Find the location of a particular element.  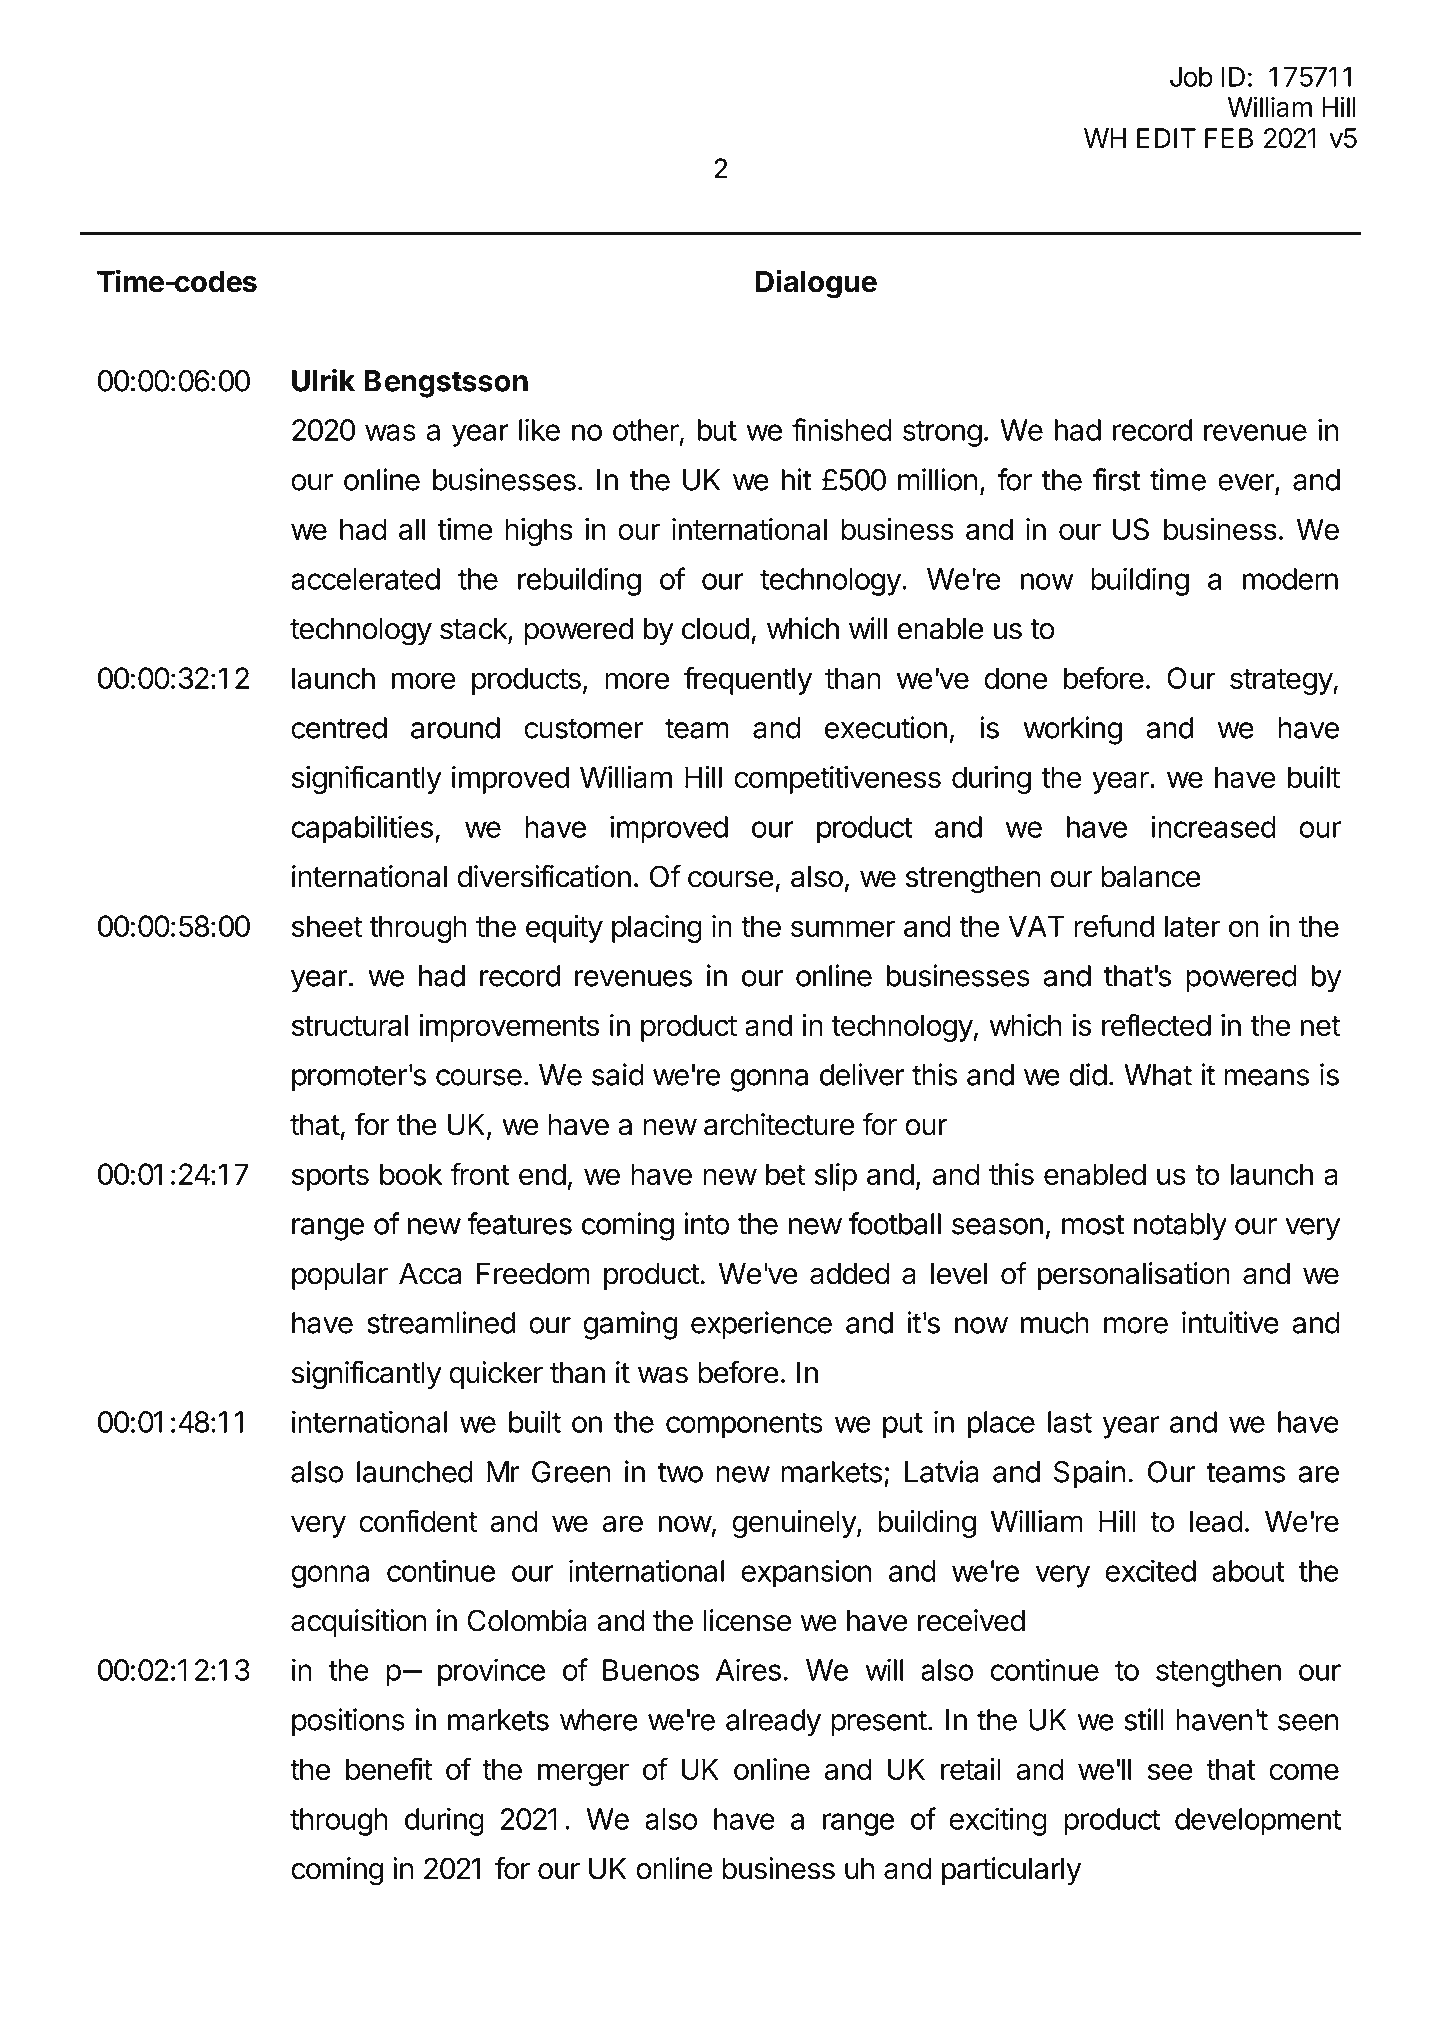

FEB is located at coordinates (1229, 138).
